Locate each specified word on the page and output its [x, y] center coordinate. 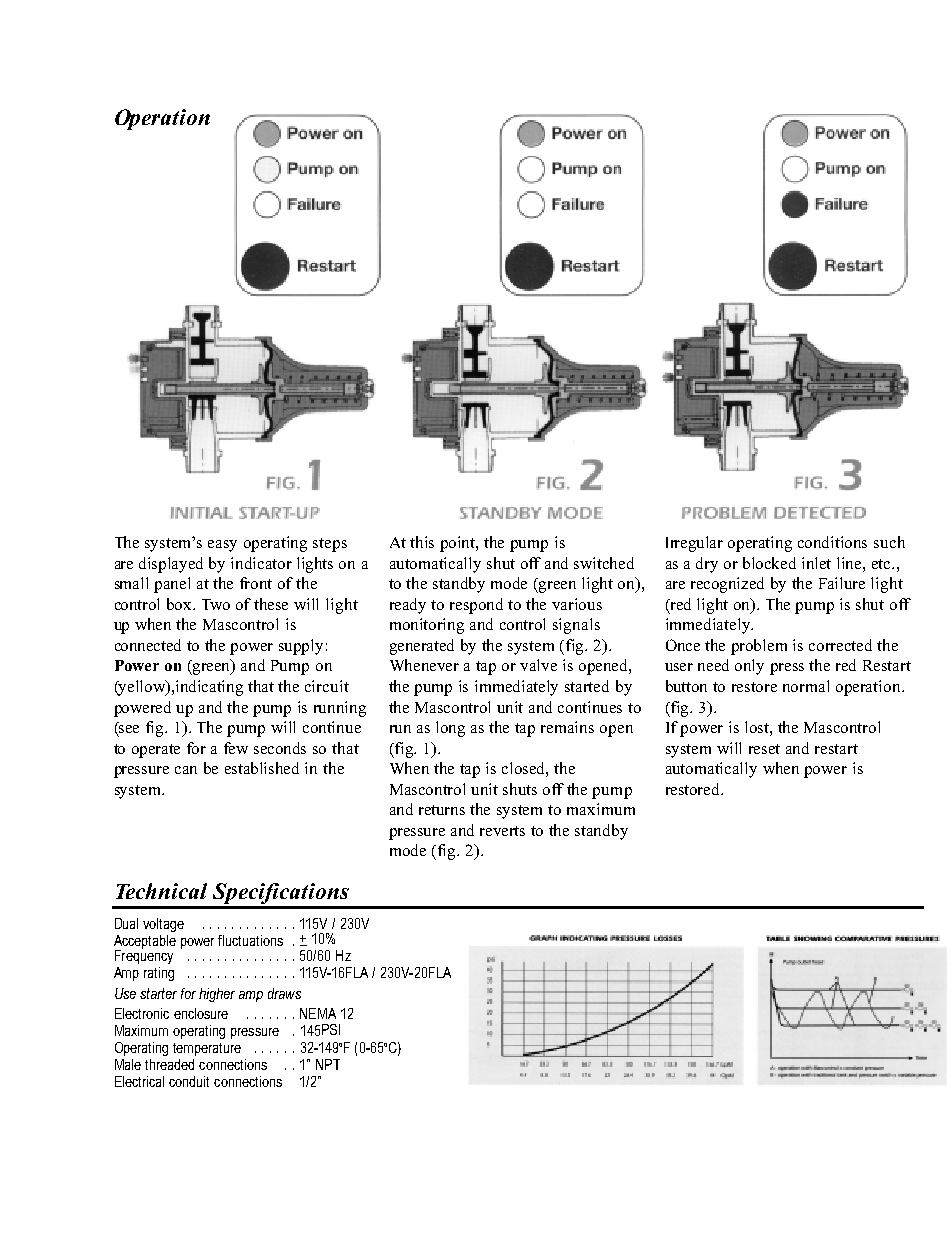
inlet [816, 563]
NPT [328, 1064]
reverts [502, 831]
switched [604, 563]
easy [222, 546]
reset [764, 749]
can [186, 770]
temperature [207, 1049]
